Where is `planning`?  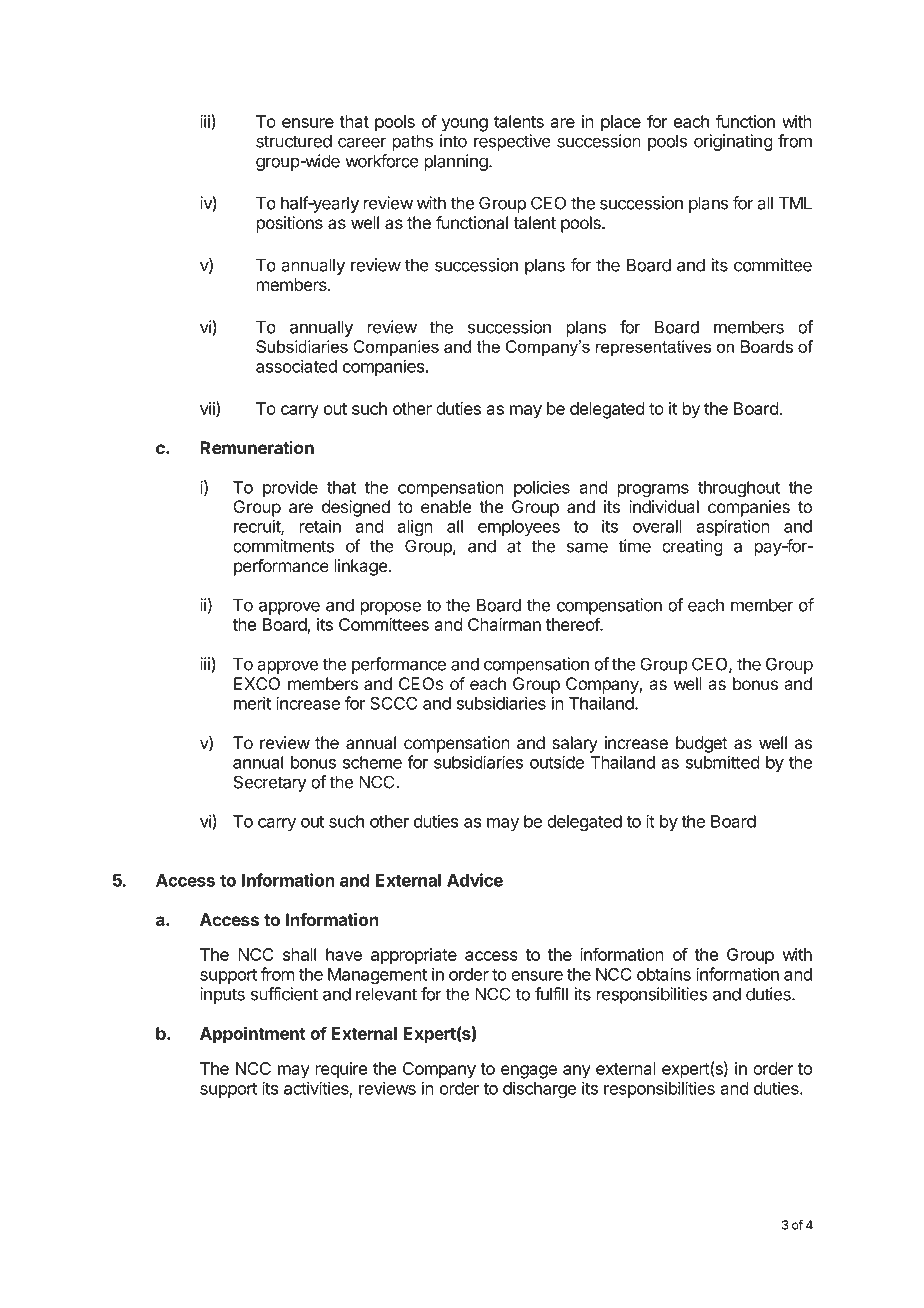 planning is located at coordinates (457, 162).
